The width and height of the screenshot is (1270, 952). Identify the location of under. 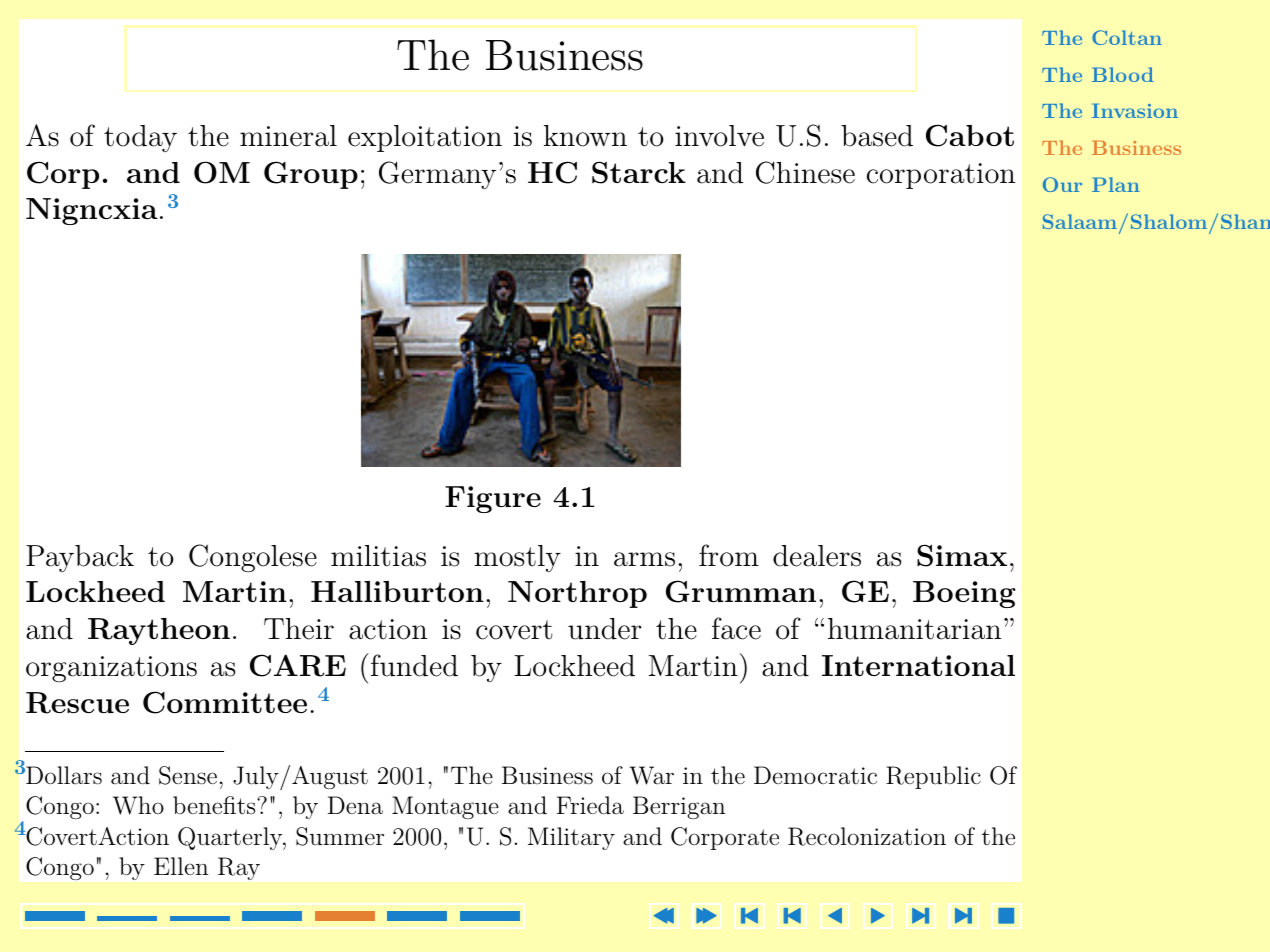
(604, 629).
